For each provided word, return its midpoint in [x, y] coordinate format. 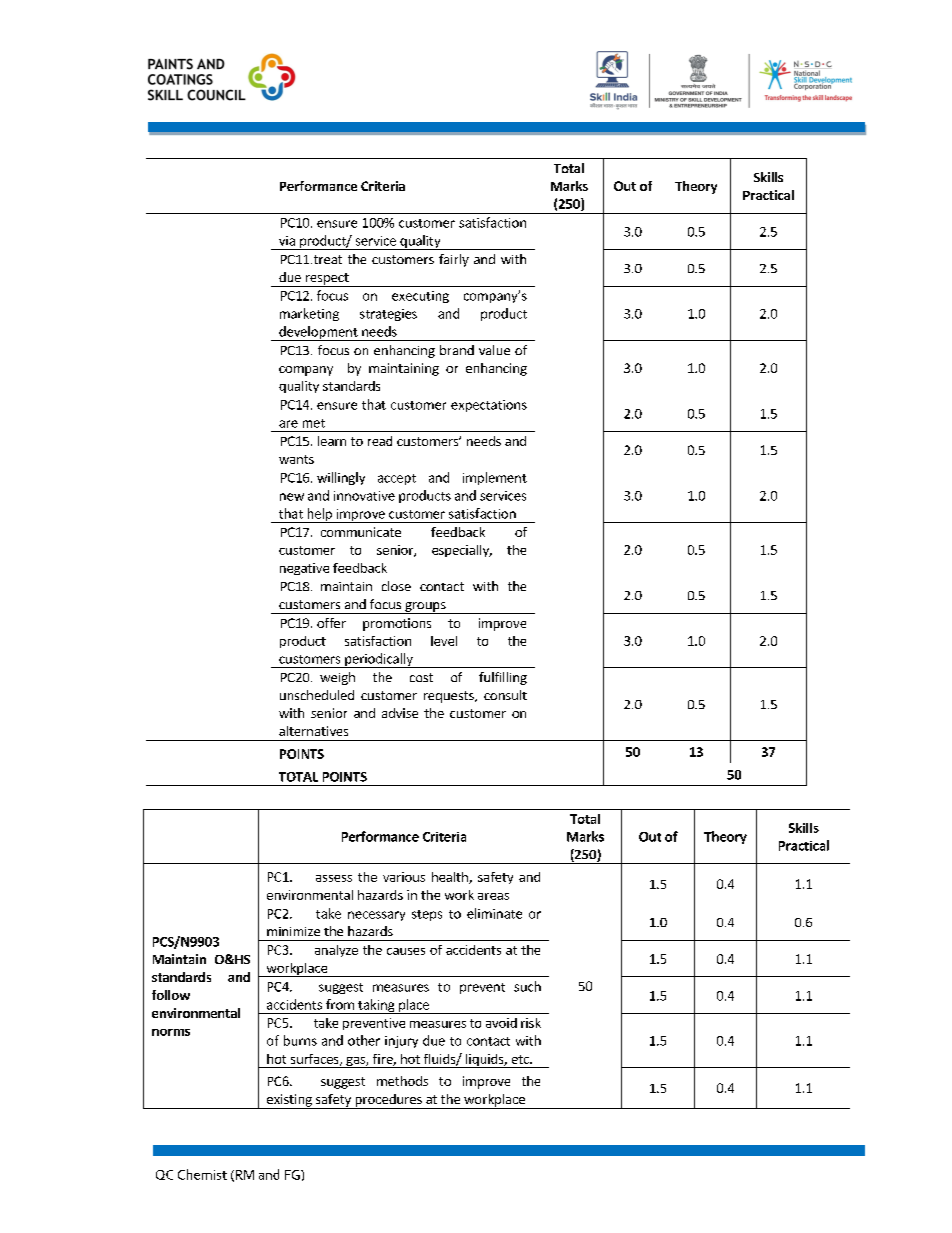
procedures [388, 1101]
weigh [337, 678]
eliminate [494, 913]
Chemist [202, 1174]
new [292, 497]
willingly [341, 478]
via [287, 241]
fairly [454, 260]
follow [171, 995]
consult [505, 695]
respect [327, 280]
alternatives [313, 731]
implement [495, 478]
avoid [501, 1023]
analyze [336, 951]
